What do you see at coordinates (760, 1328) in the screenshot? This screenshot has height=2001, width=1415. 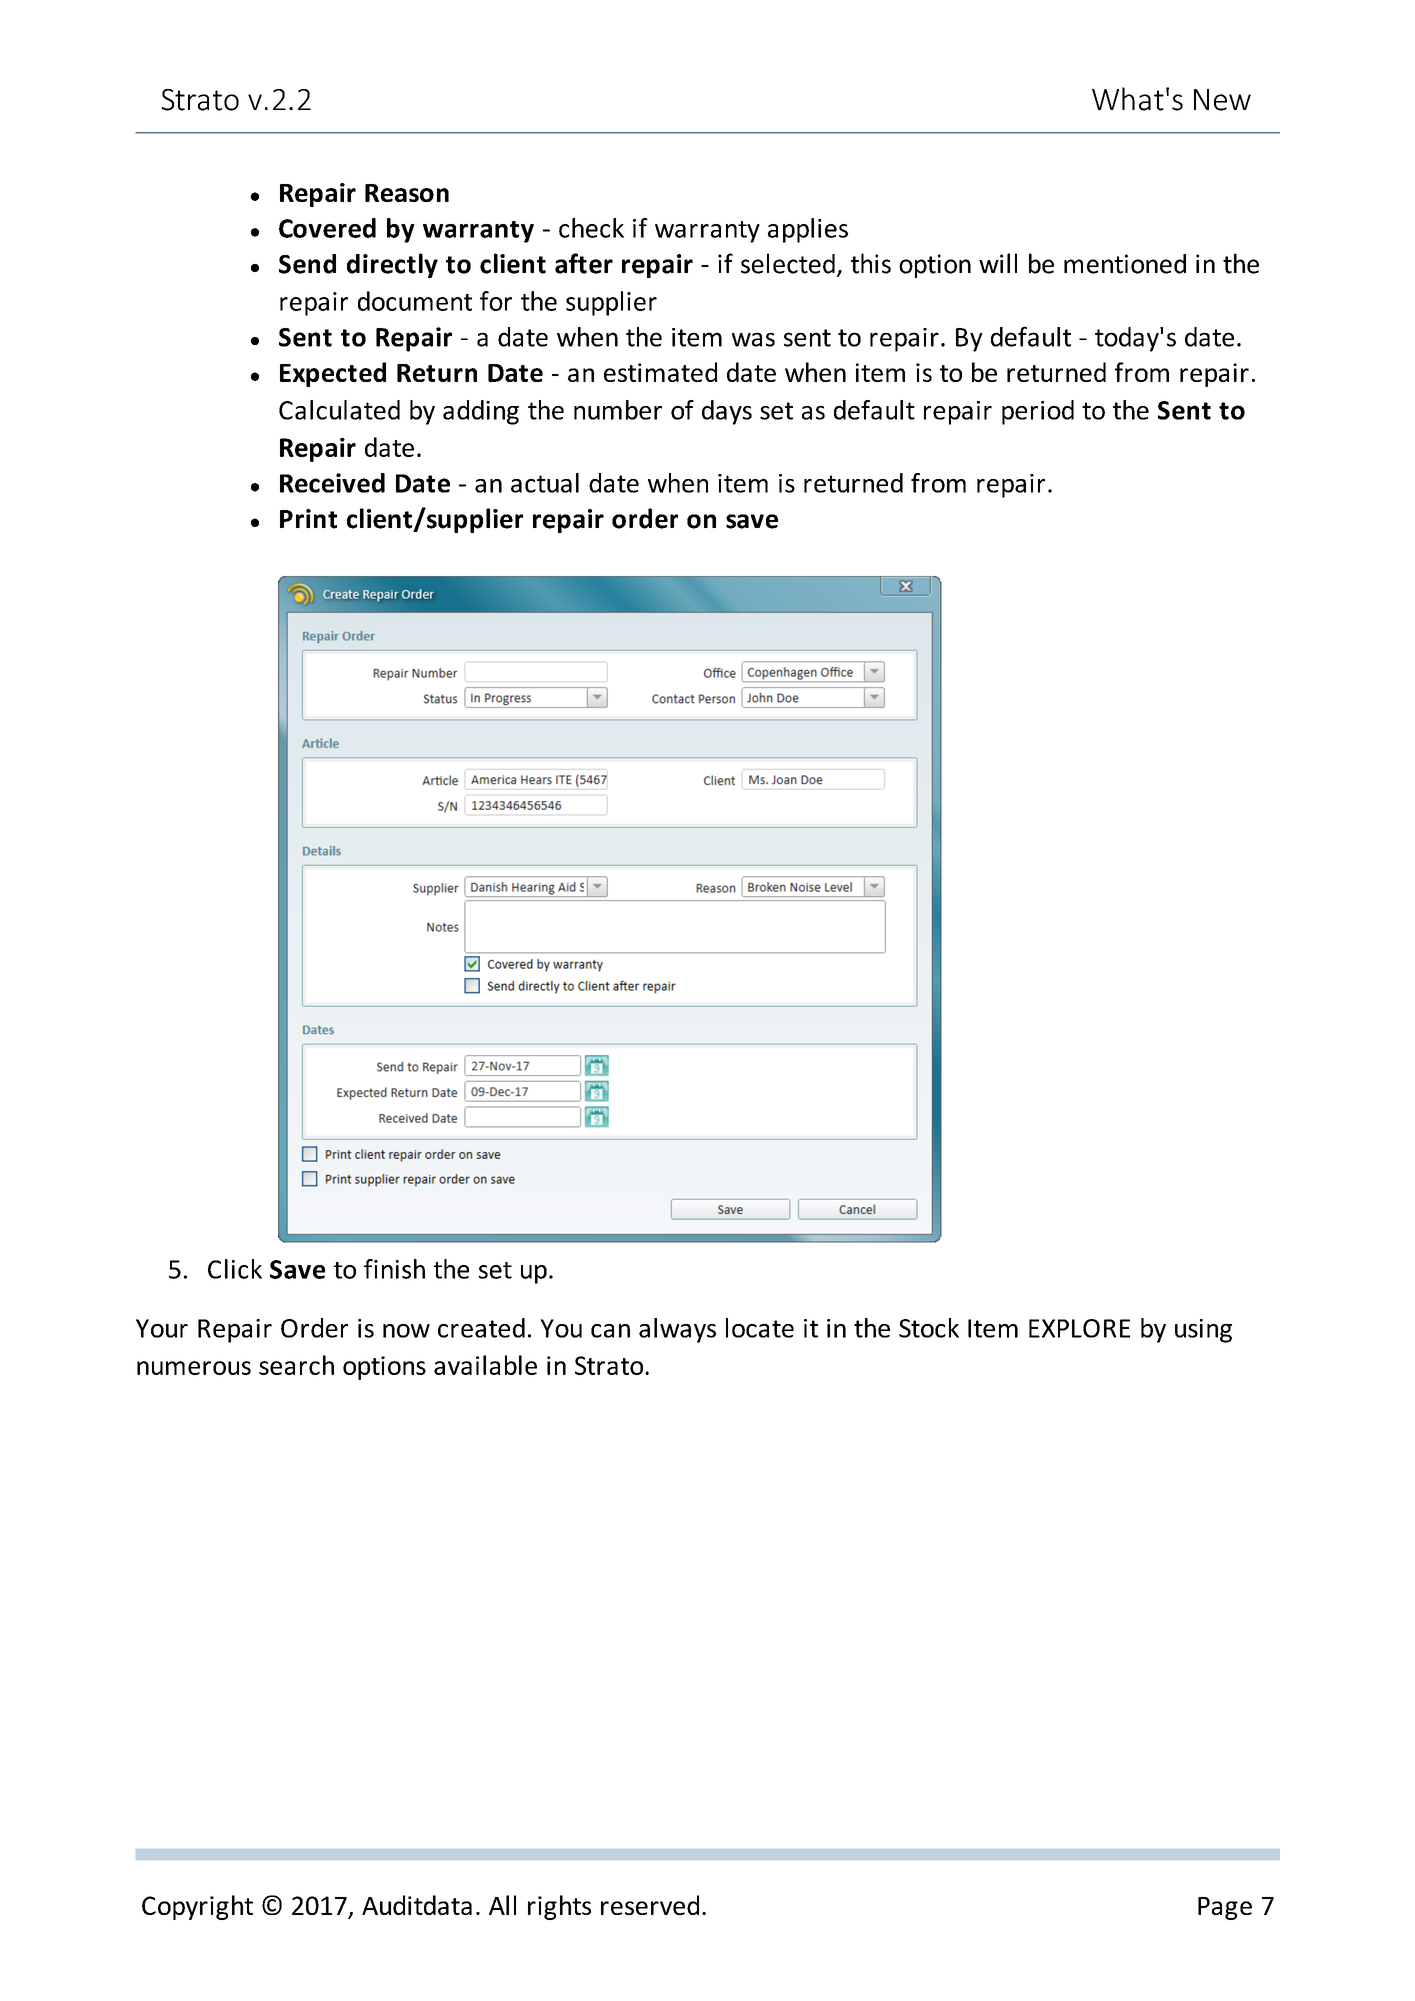 I see `locate` at bounding box center [760, 1328].
